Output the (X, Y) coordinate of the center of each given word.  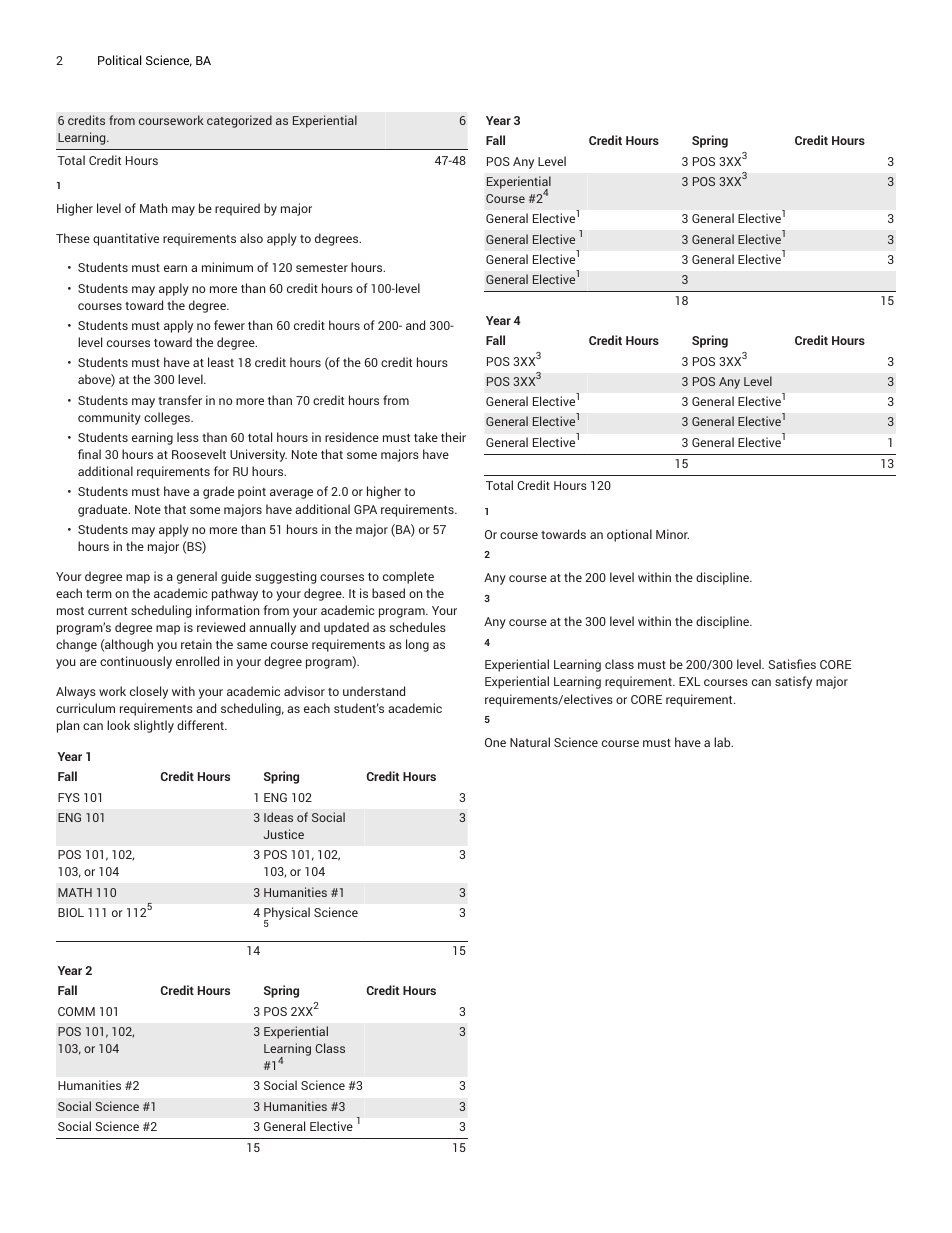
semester (322, 268)
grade (218, 492)
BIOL (71, 912)
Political (119, 60)
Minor (672, 534)
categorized (239, 121)
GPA (365, 509)
